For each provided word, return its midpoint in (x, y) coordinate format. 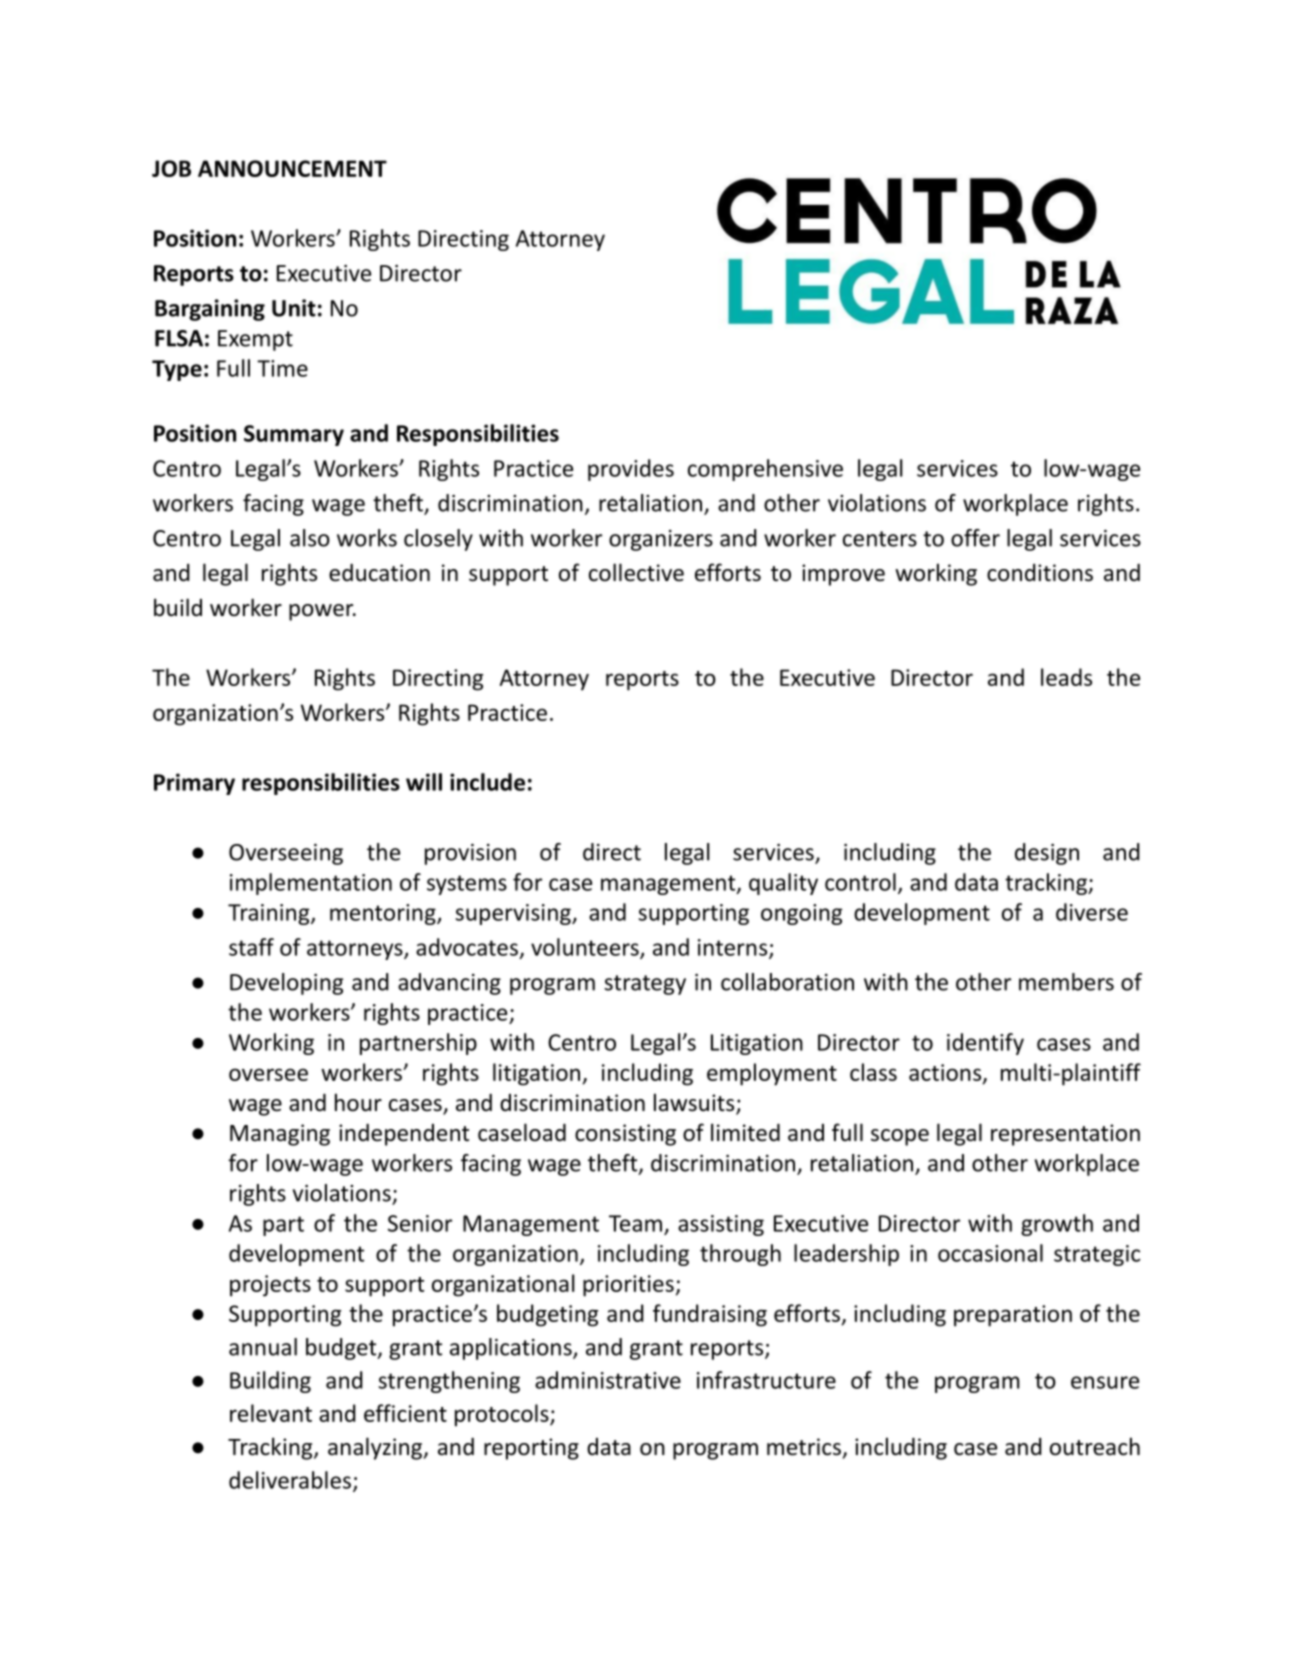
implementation (311, 884)
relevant (271, 1413)
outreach (1095, 1446)
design (1047, 854)
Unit (294, 308)
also (310, 538)
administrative (608, 1380)
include (487, 782)
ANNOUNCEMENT (292, 168)
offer (975, 538)
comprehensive (765, 470)
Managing (280, 1135)
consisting (625, 1135)
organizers (661, 540)
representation (1065, 1135)
